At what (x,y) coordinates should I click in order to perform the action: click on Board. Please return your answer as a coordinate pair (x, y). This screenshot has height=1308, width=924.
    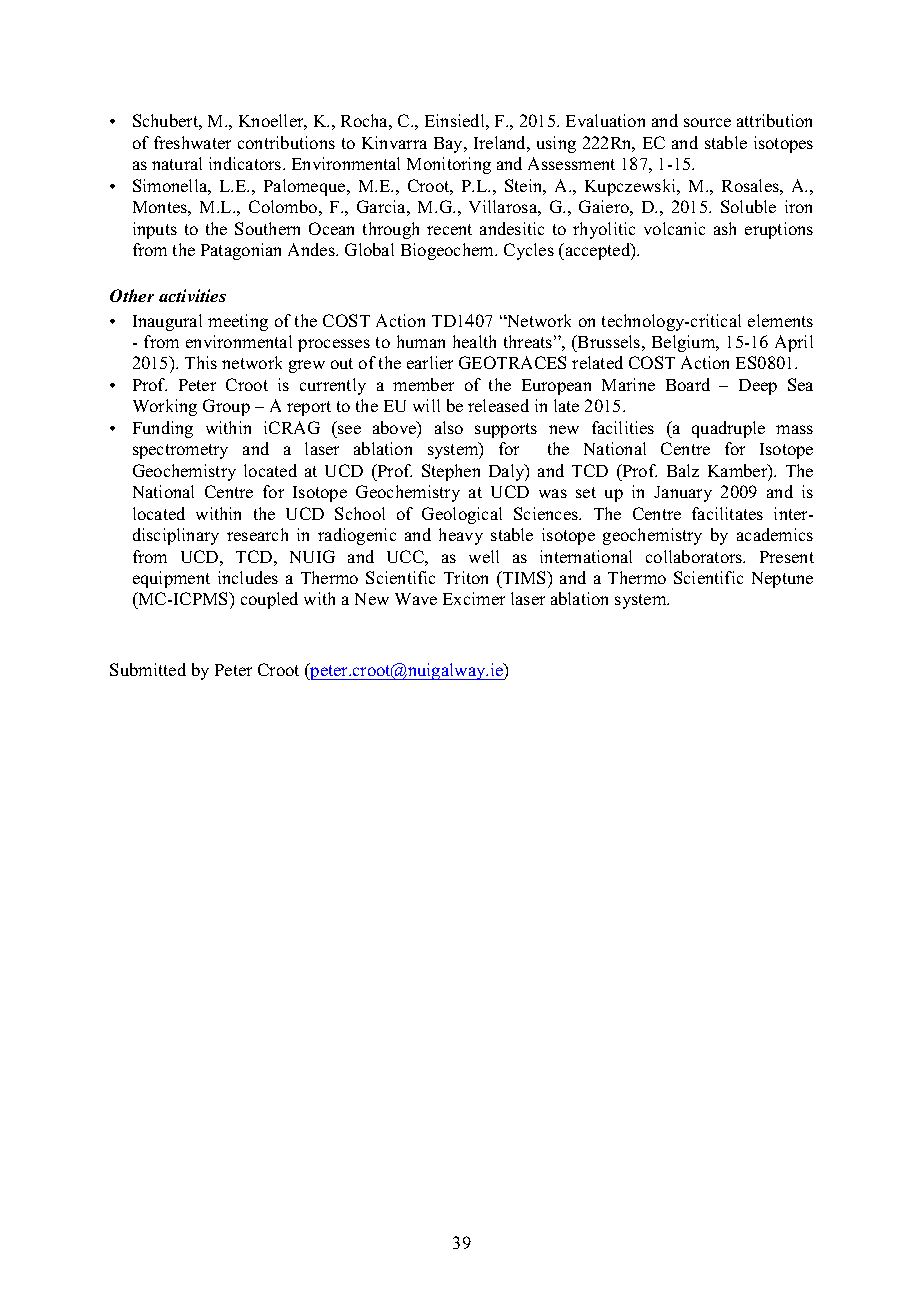
    Looking at the image, I should click on (688, 384).
